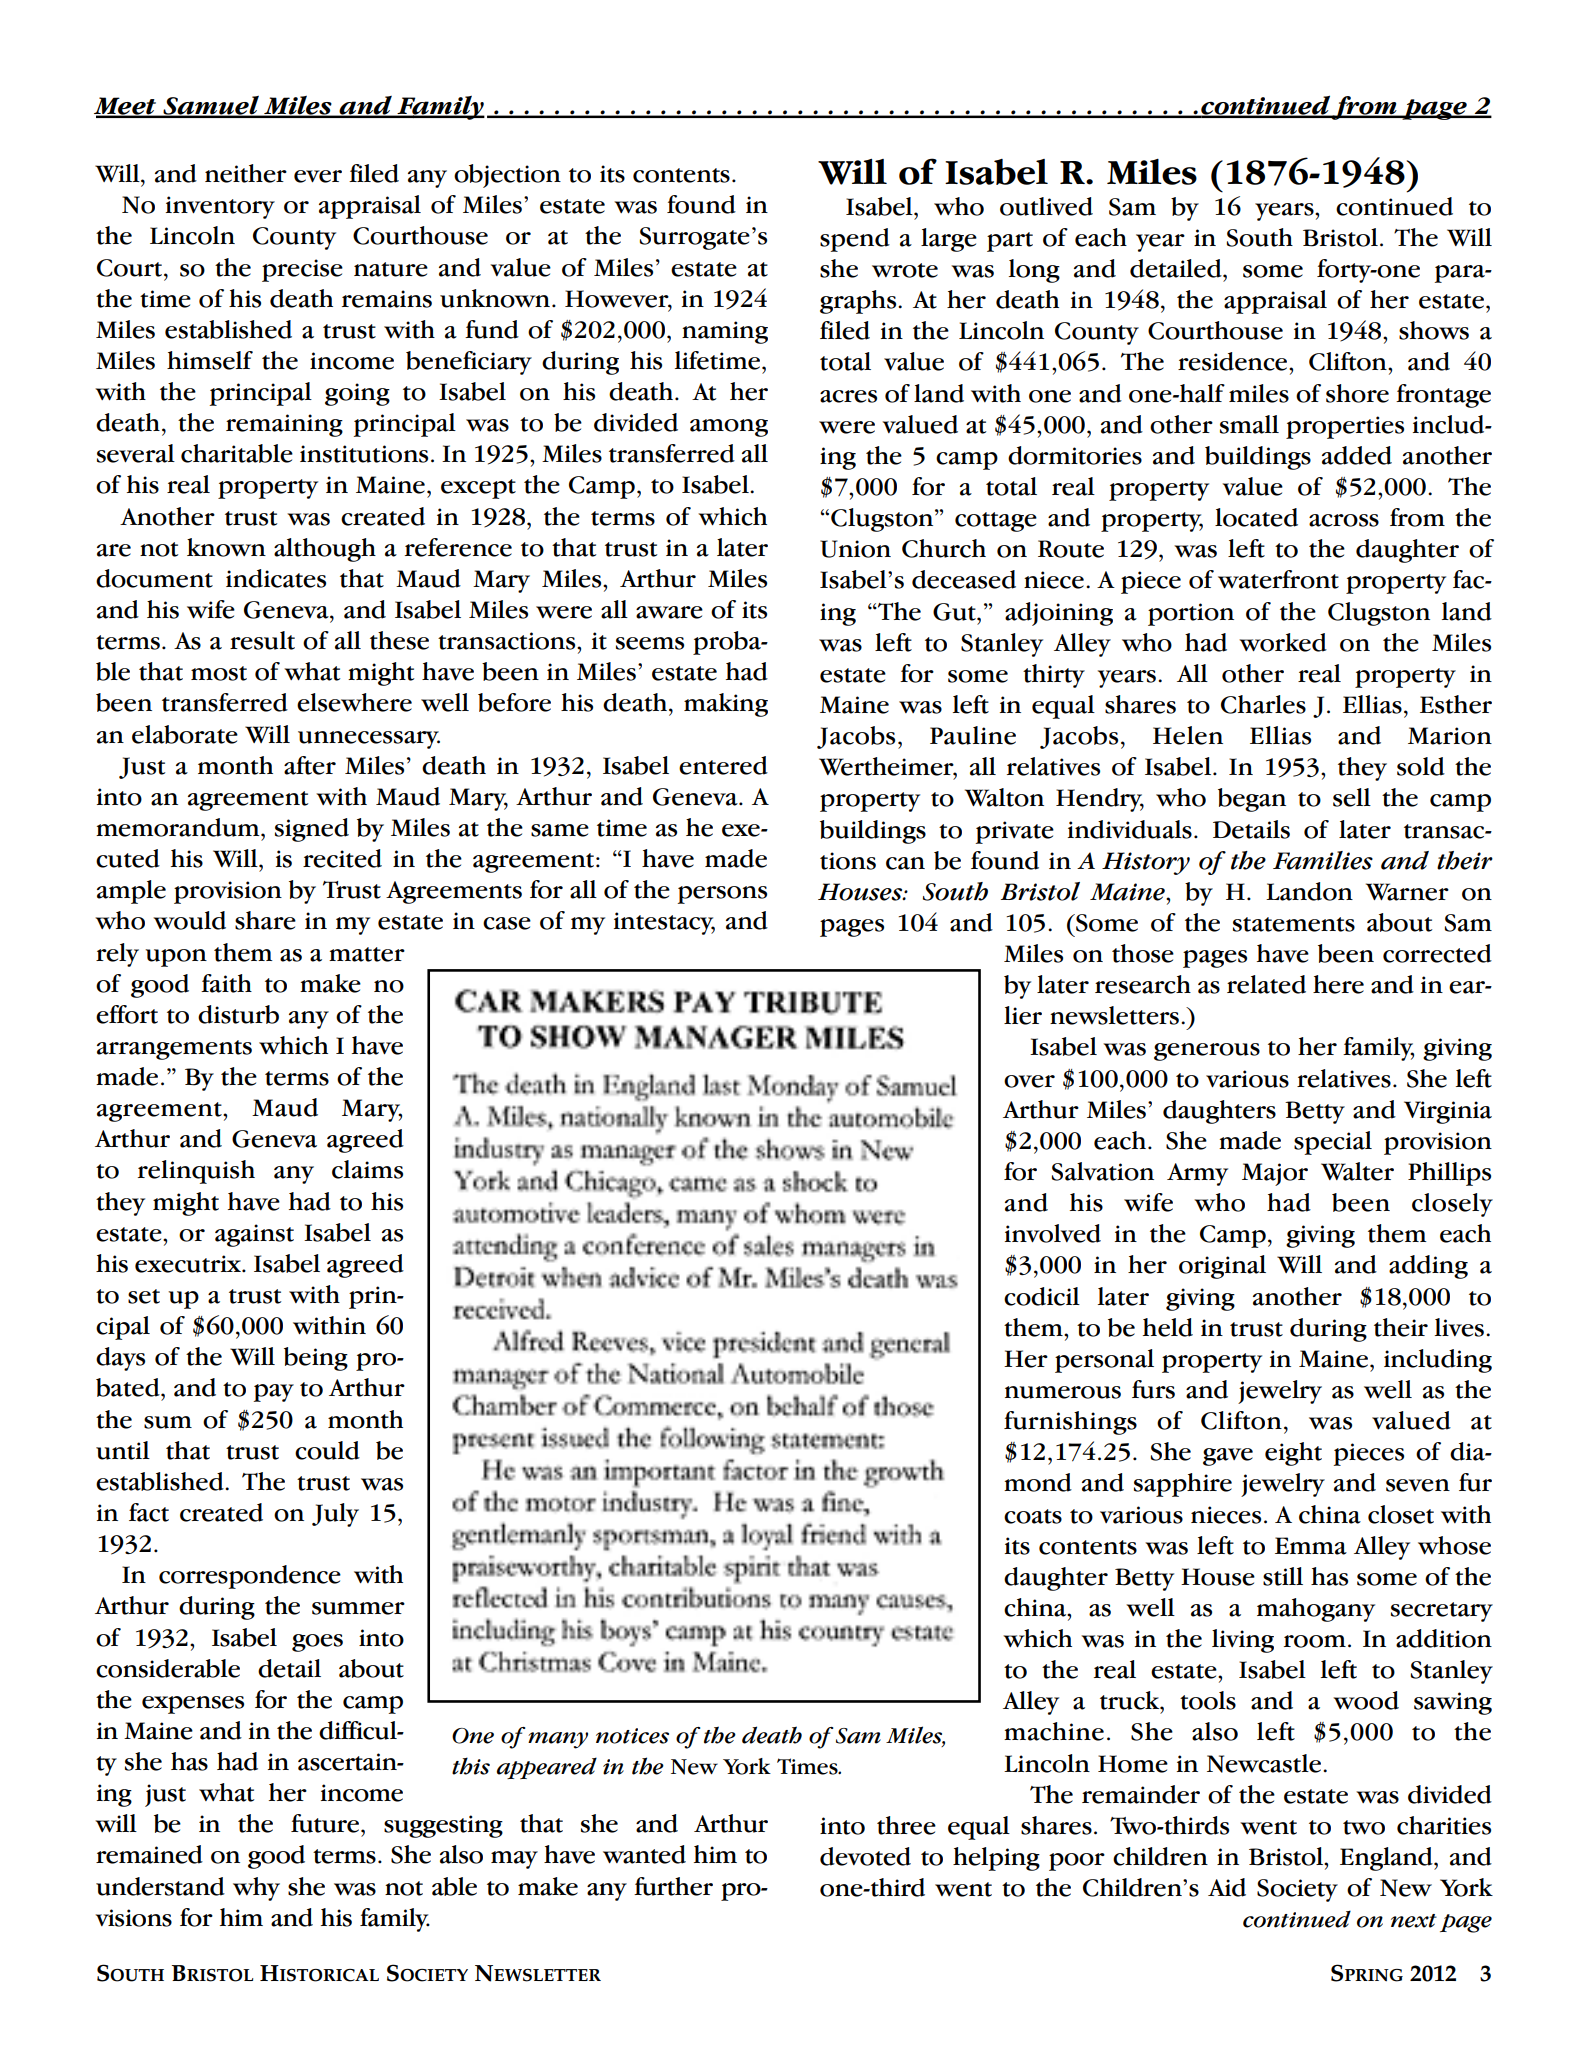  I want to click on why, so click(256, 1889).
